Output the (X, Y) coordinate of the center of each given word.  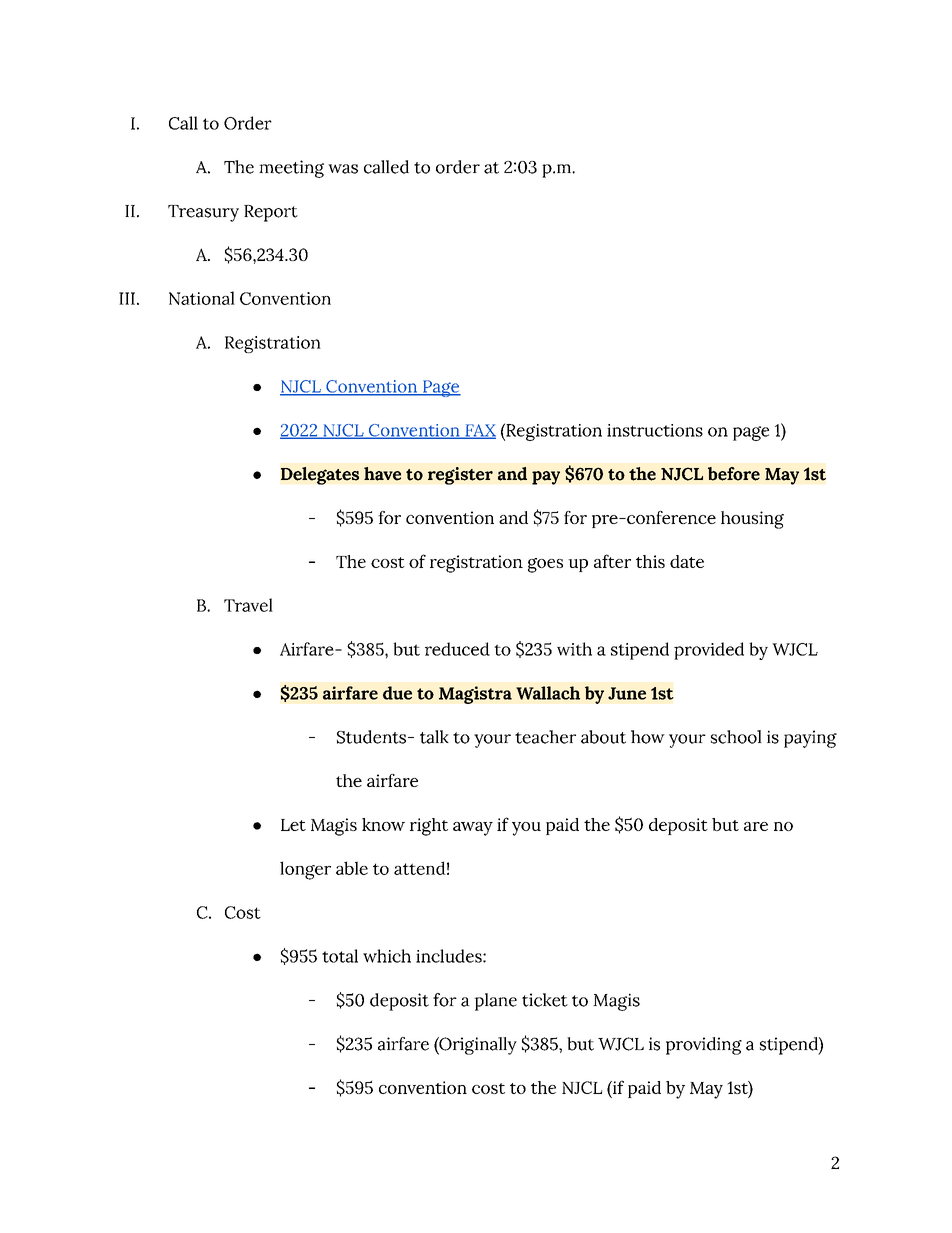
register (460, 476)
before (734, 474)
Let (293, 825)
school (736, 737)
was (343, 169)
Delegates (320, 476)
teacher (545, 737)
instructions (655, 430)
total (340, 956)
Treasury (203, 213)
